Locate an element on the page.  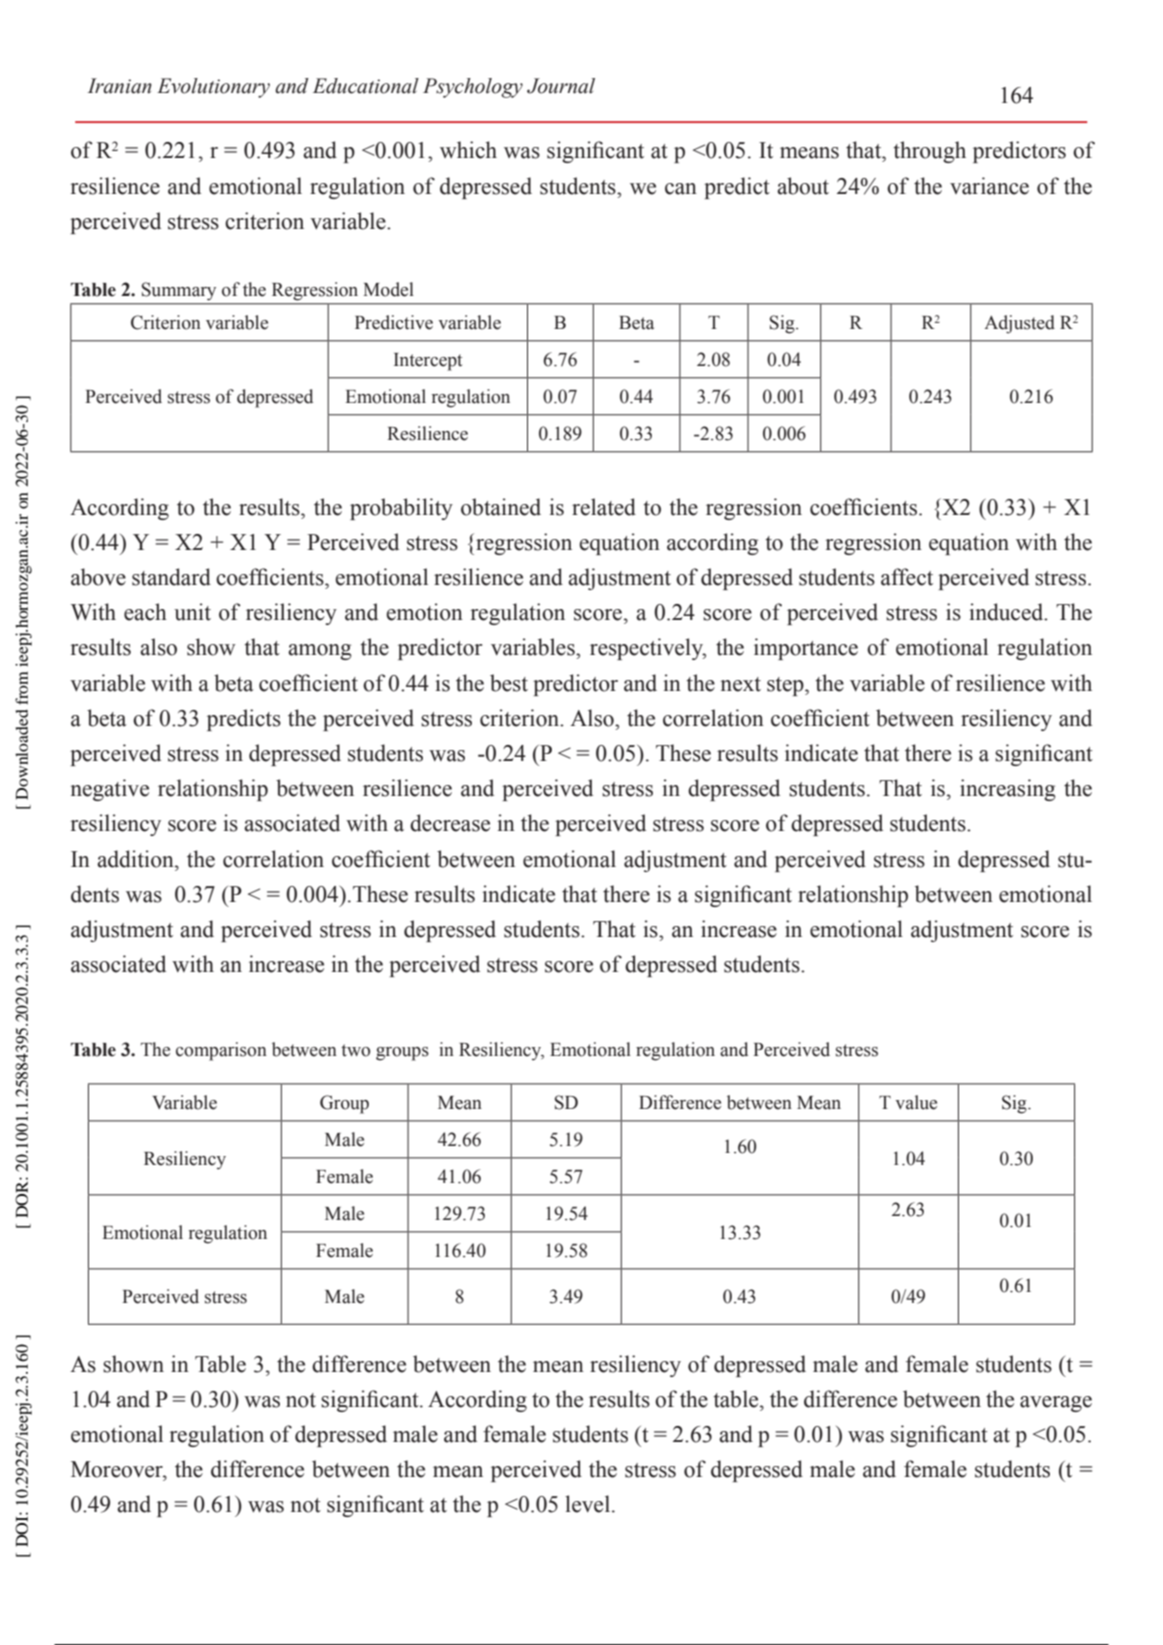
level is located at coordinates (589, 1504).
